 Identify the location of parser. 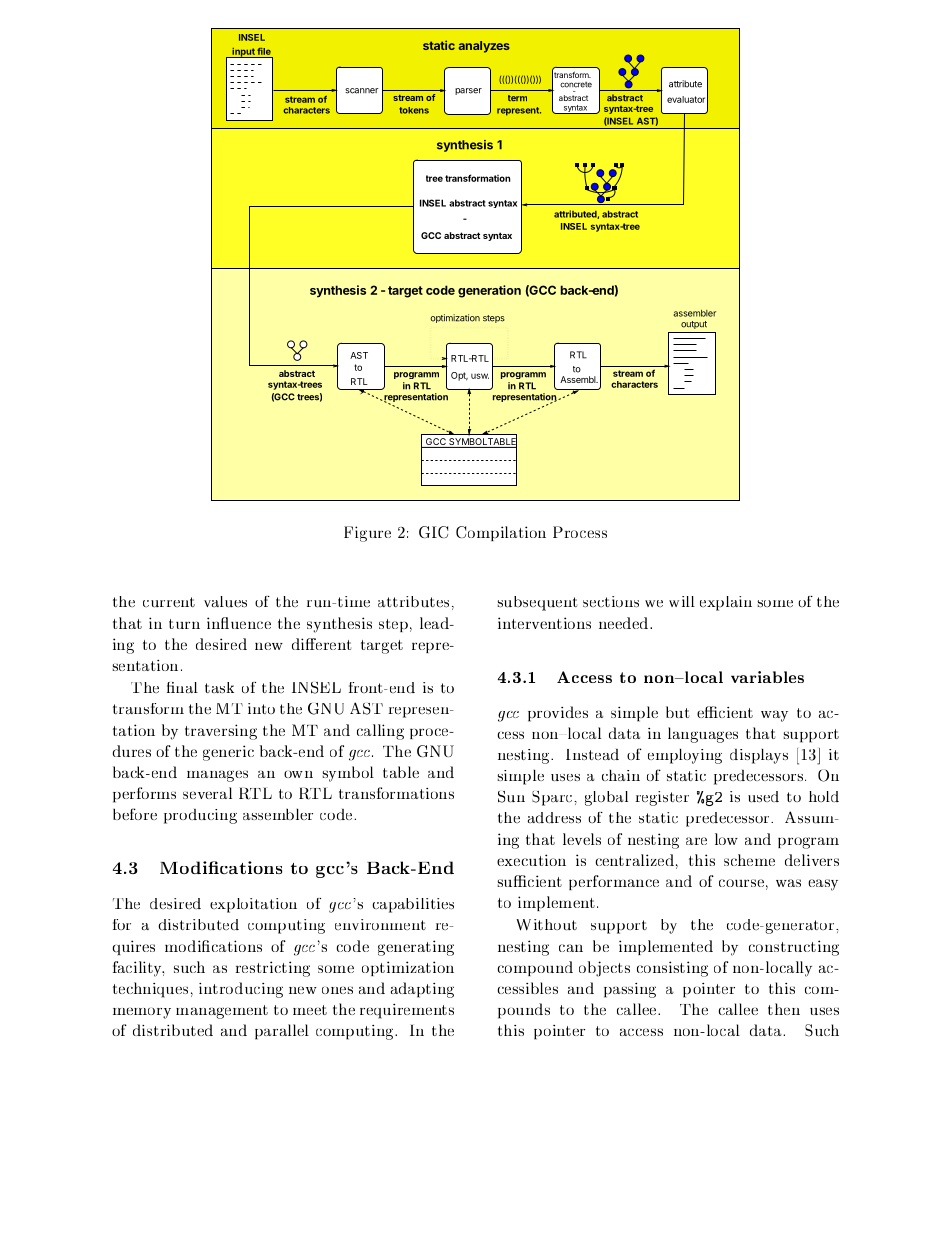
(468, 91).
